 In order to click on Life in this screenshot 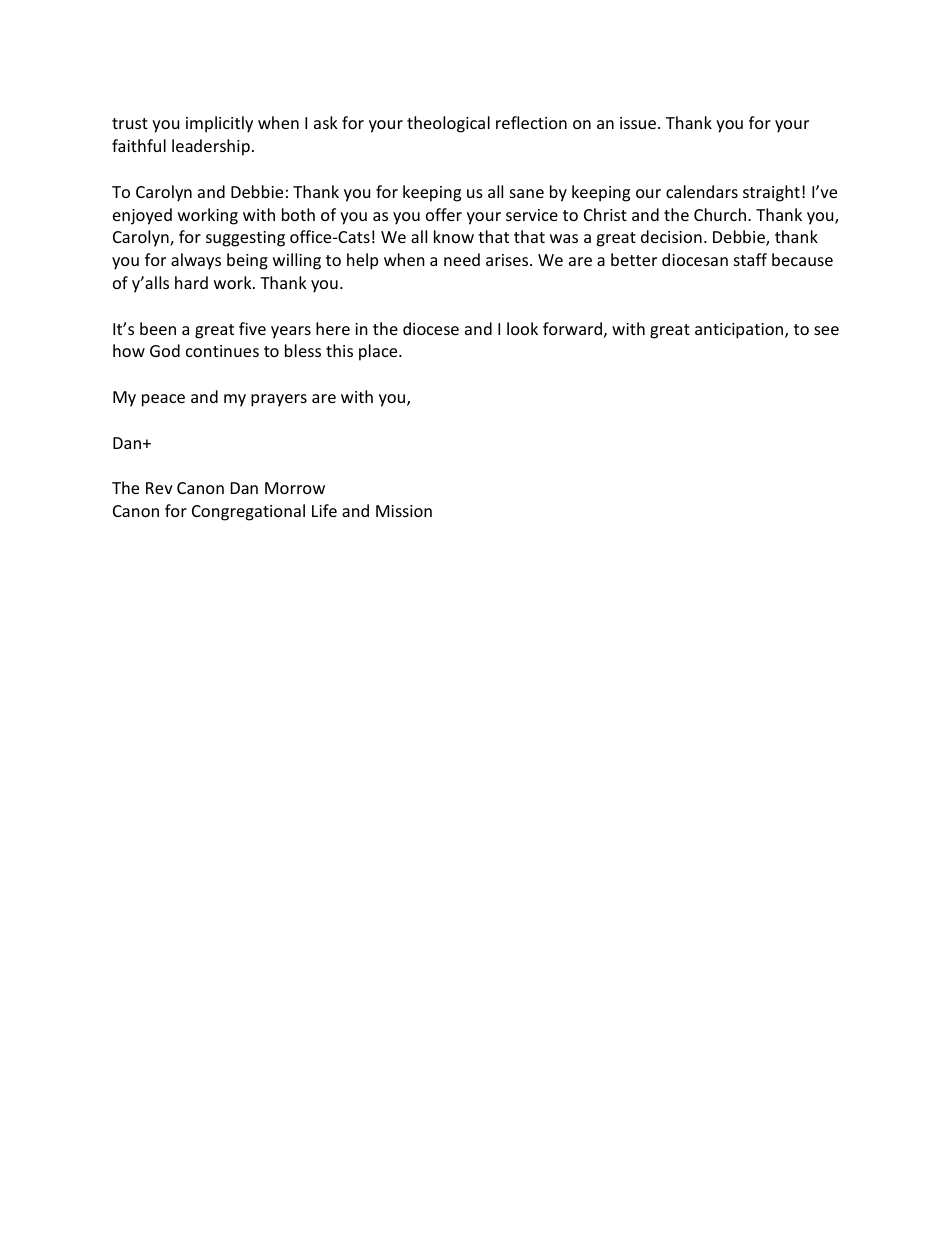, I will do `click(324, 510)`.
